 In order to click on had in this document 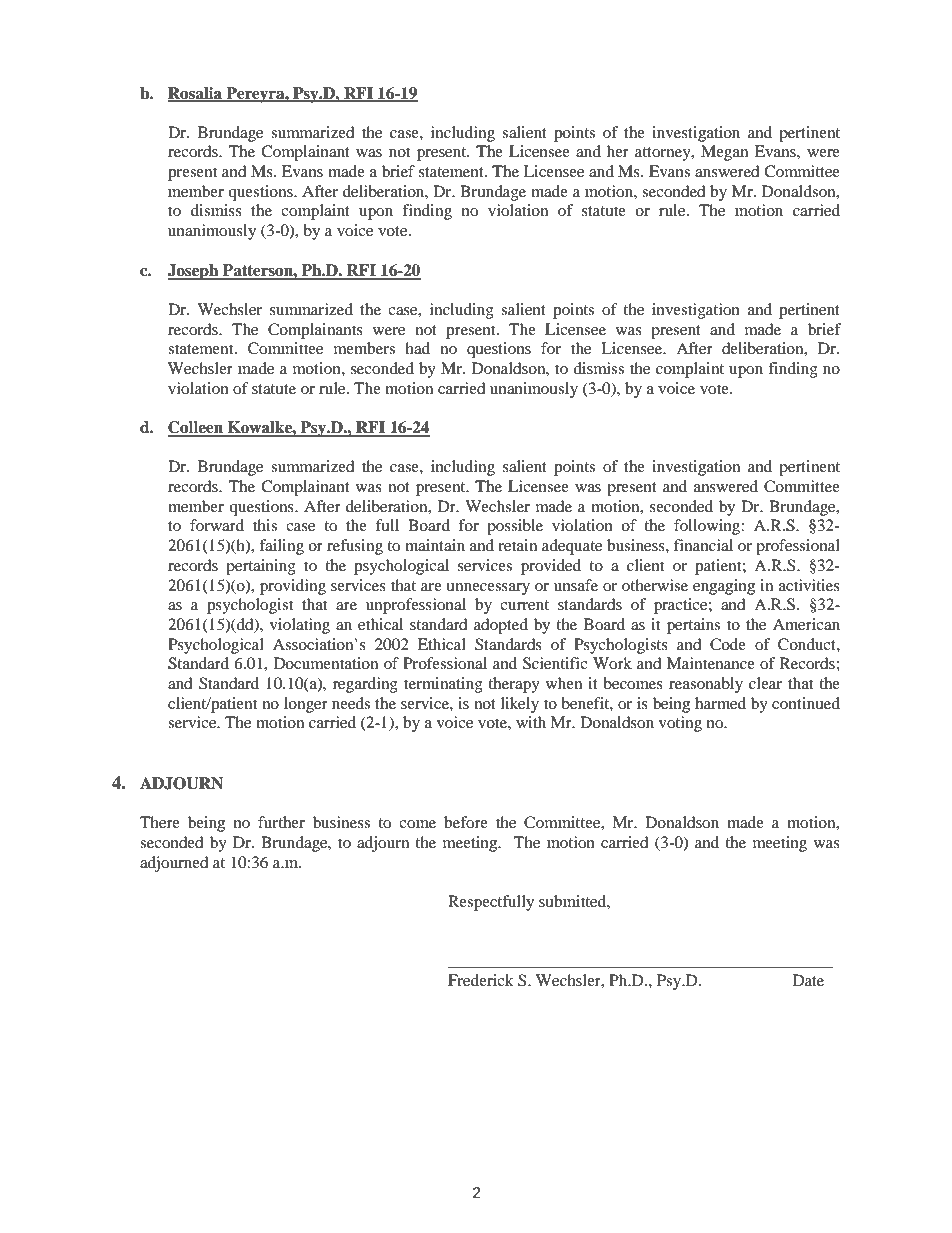, I will do `click(417, 348)`.
